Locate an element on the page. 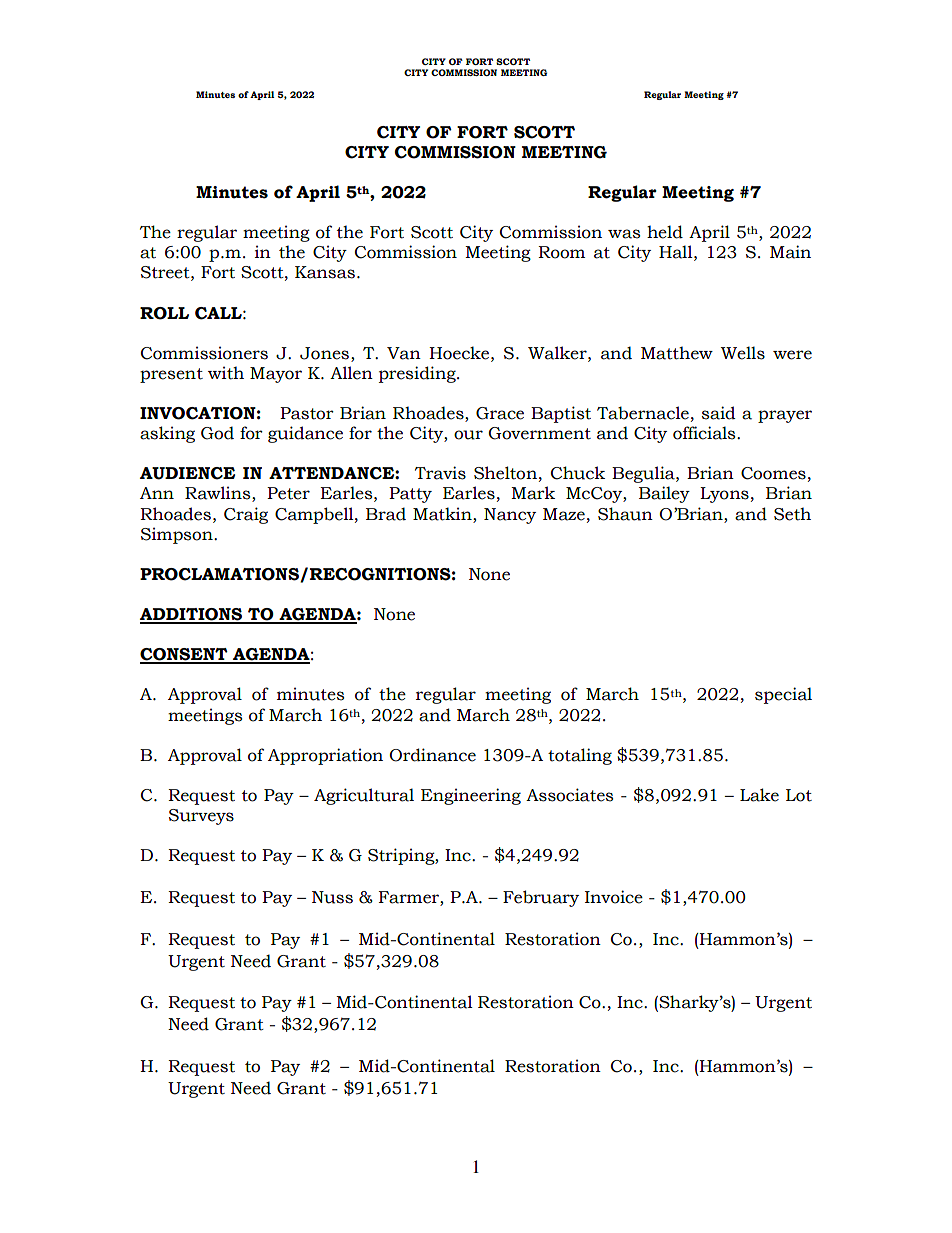  Seth is located at coordinates (792, 514).
